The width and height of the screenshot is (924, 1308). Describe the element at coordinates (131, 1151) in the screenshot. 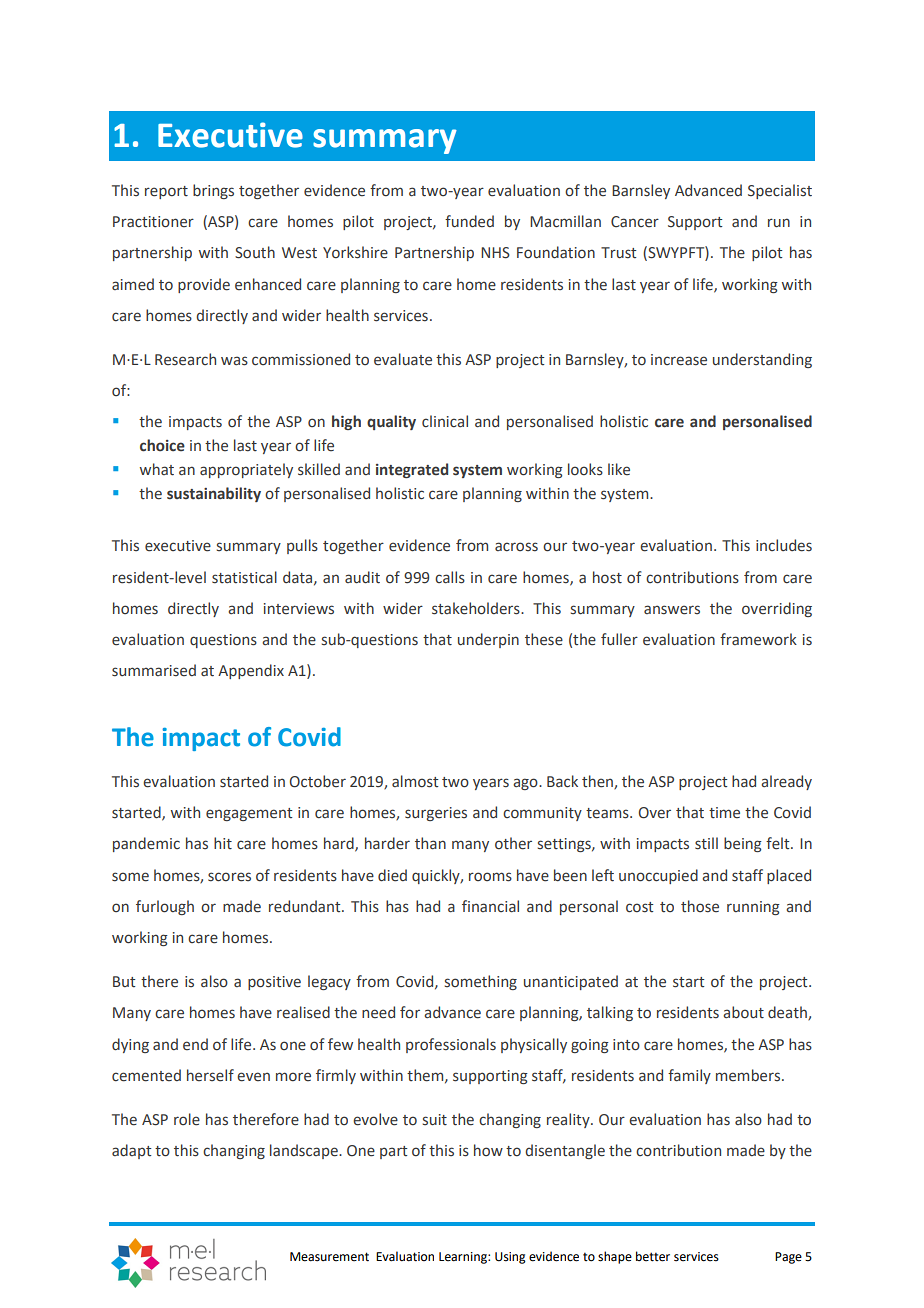

I see `adapt` at that location.
